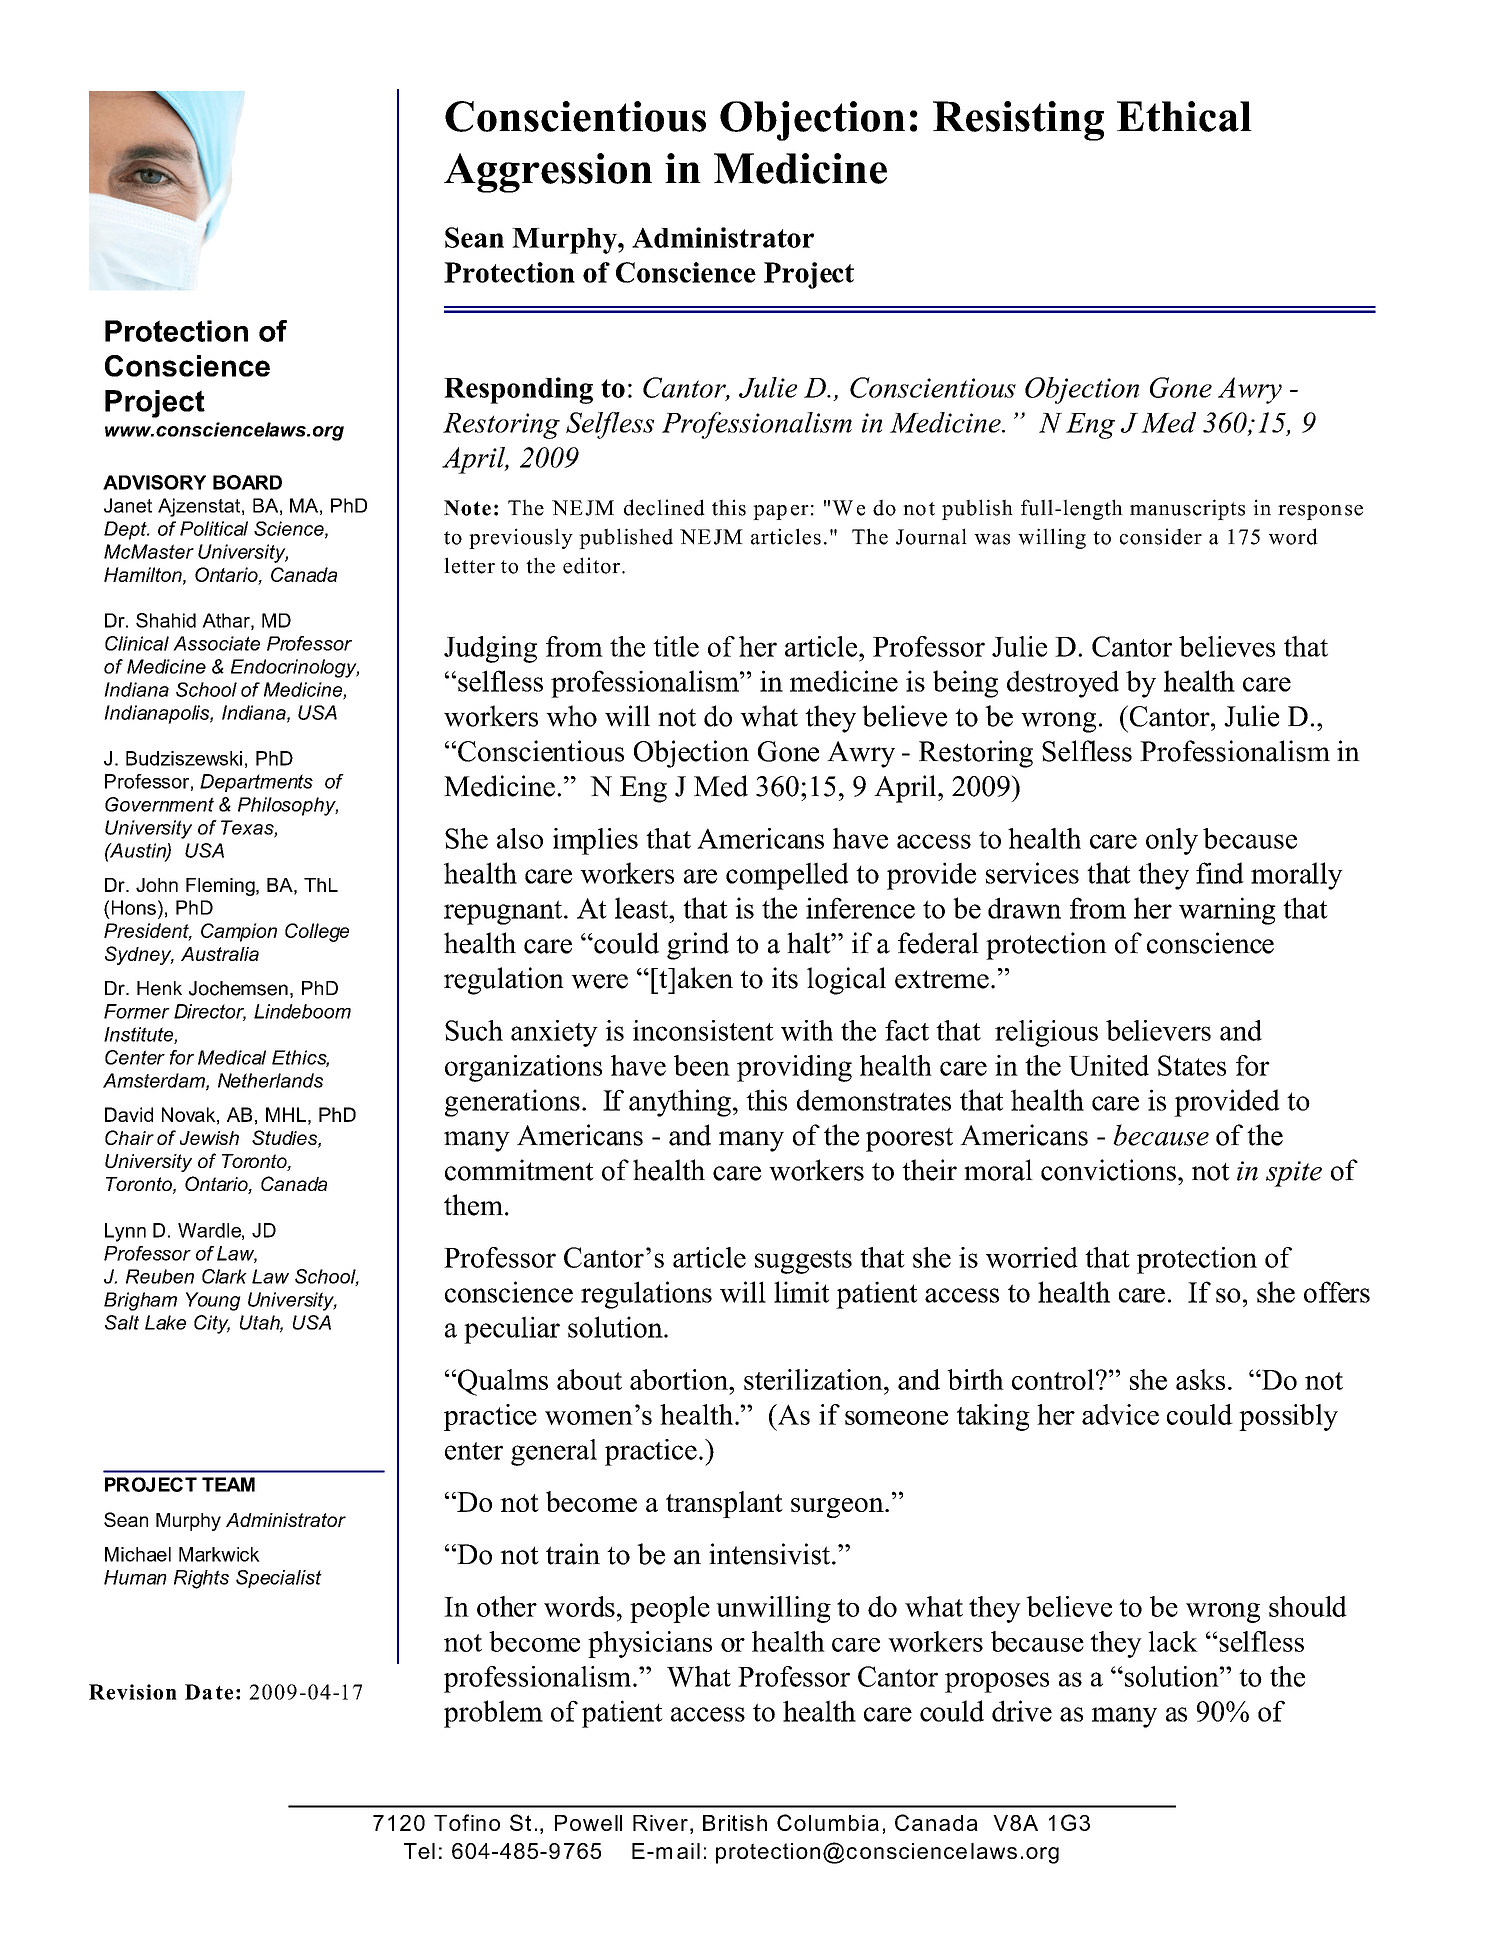  I want to click on warning, so click(1227, 911).
